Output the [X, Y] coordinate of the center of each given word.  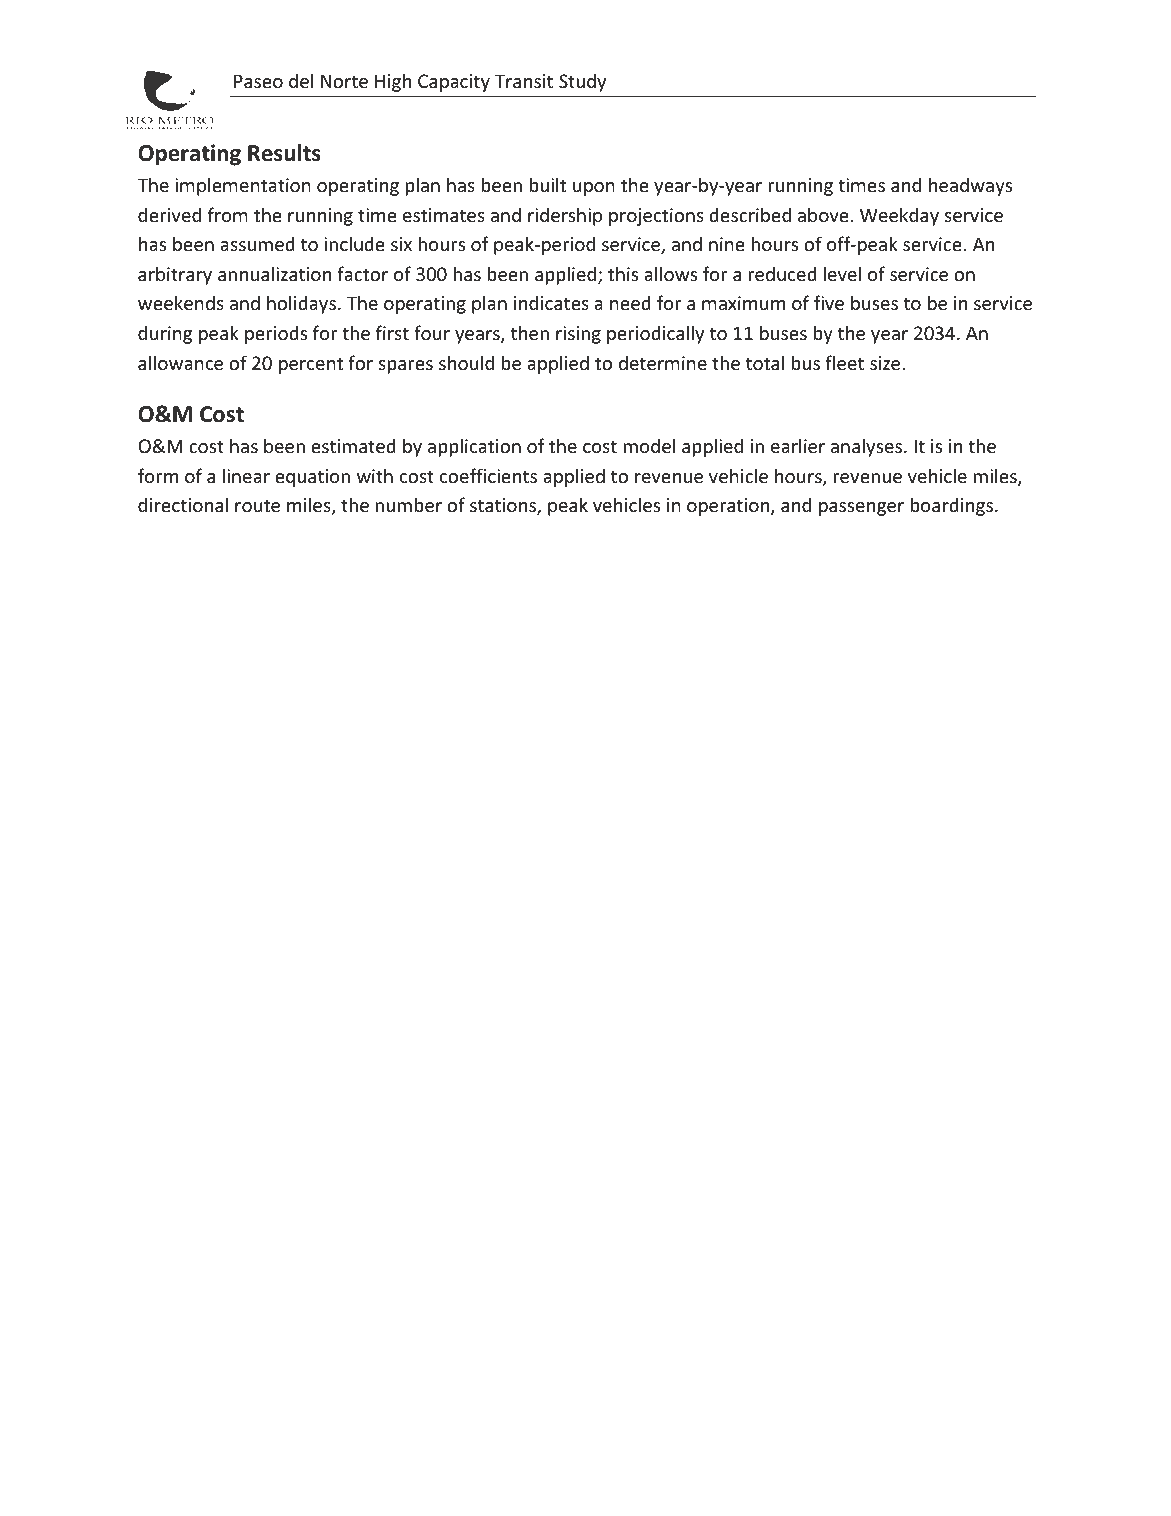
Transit [524, 81]
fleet [844, 362]
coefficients [488, 475]
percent [311, 365]
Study [582, 82]
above [823, 214]
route [257, 505]
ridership [565, 216]
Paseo [258, 81]
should [466, 362]
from [228, 214]
